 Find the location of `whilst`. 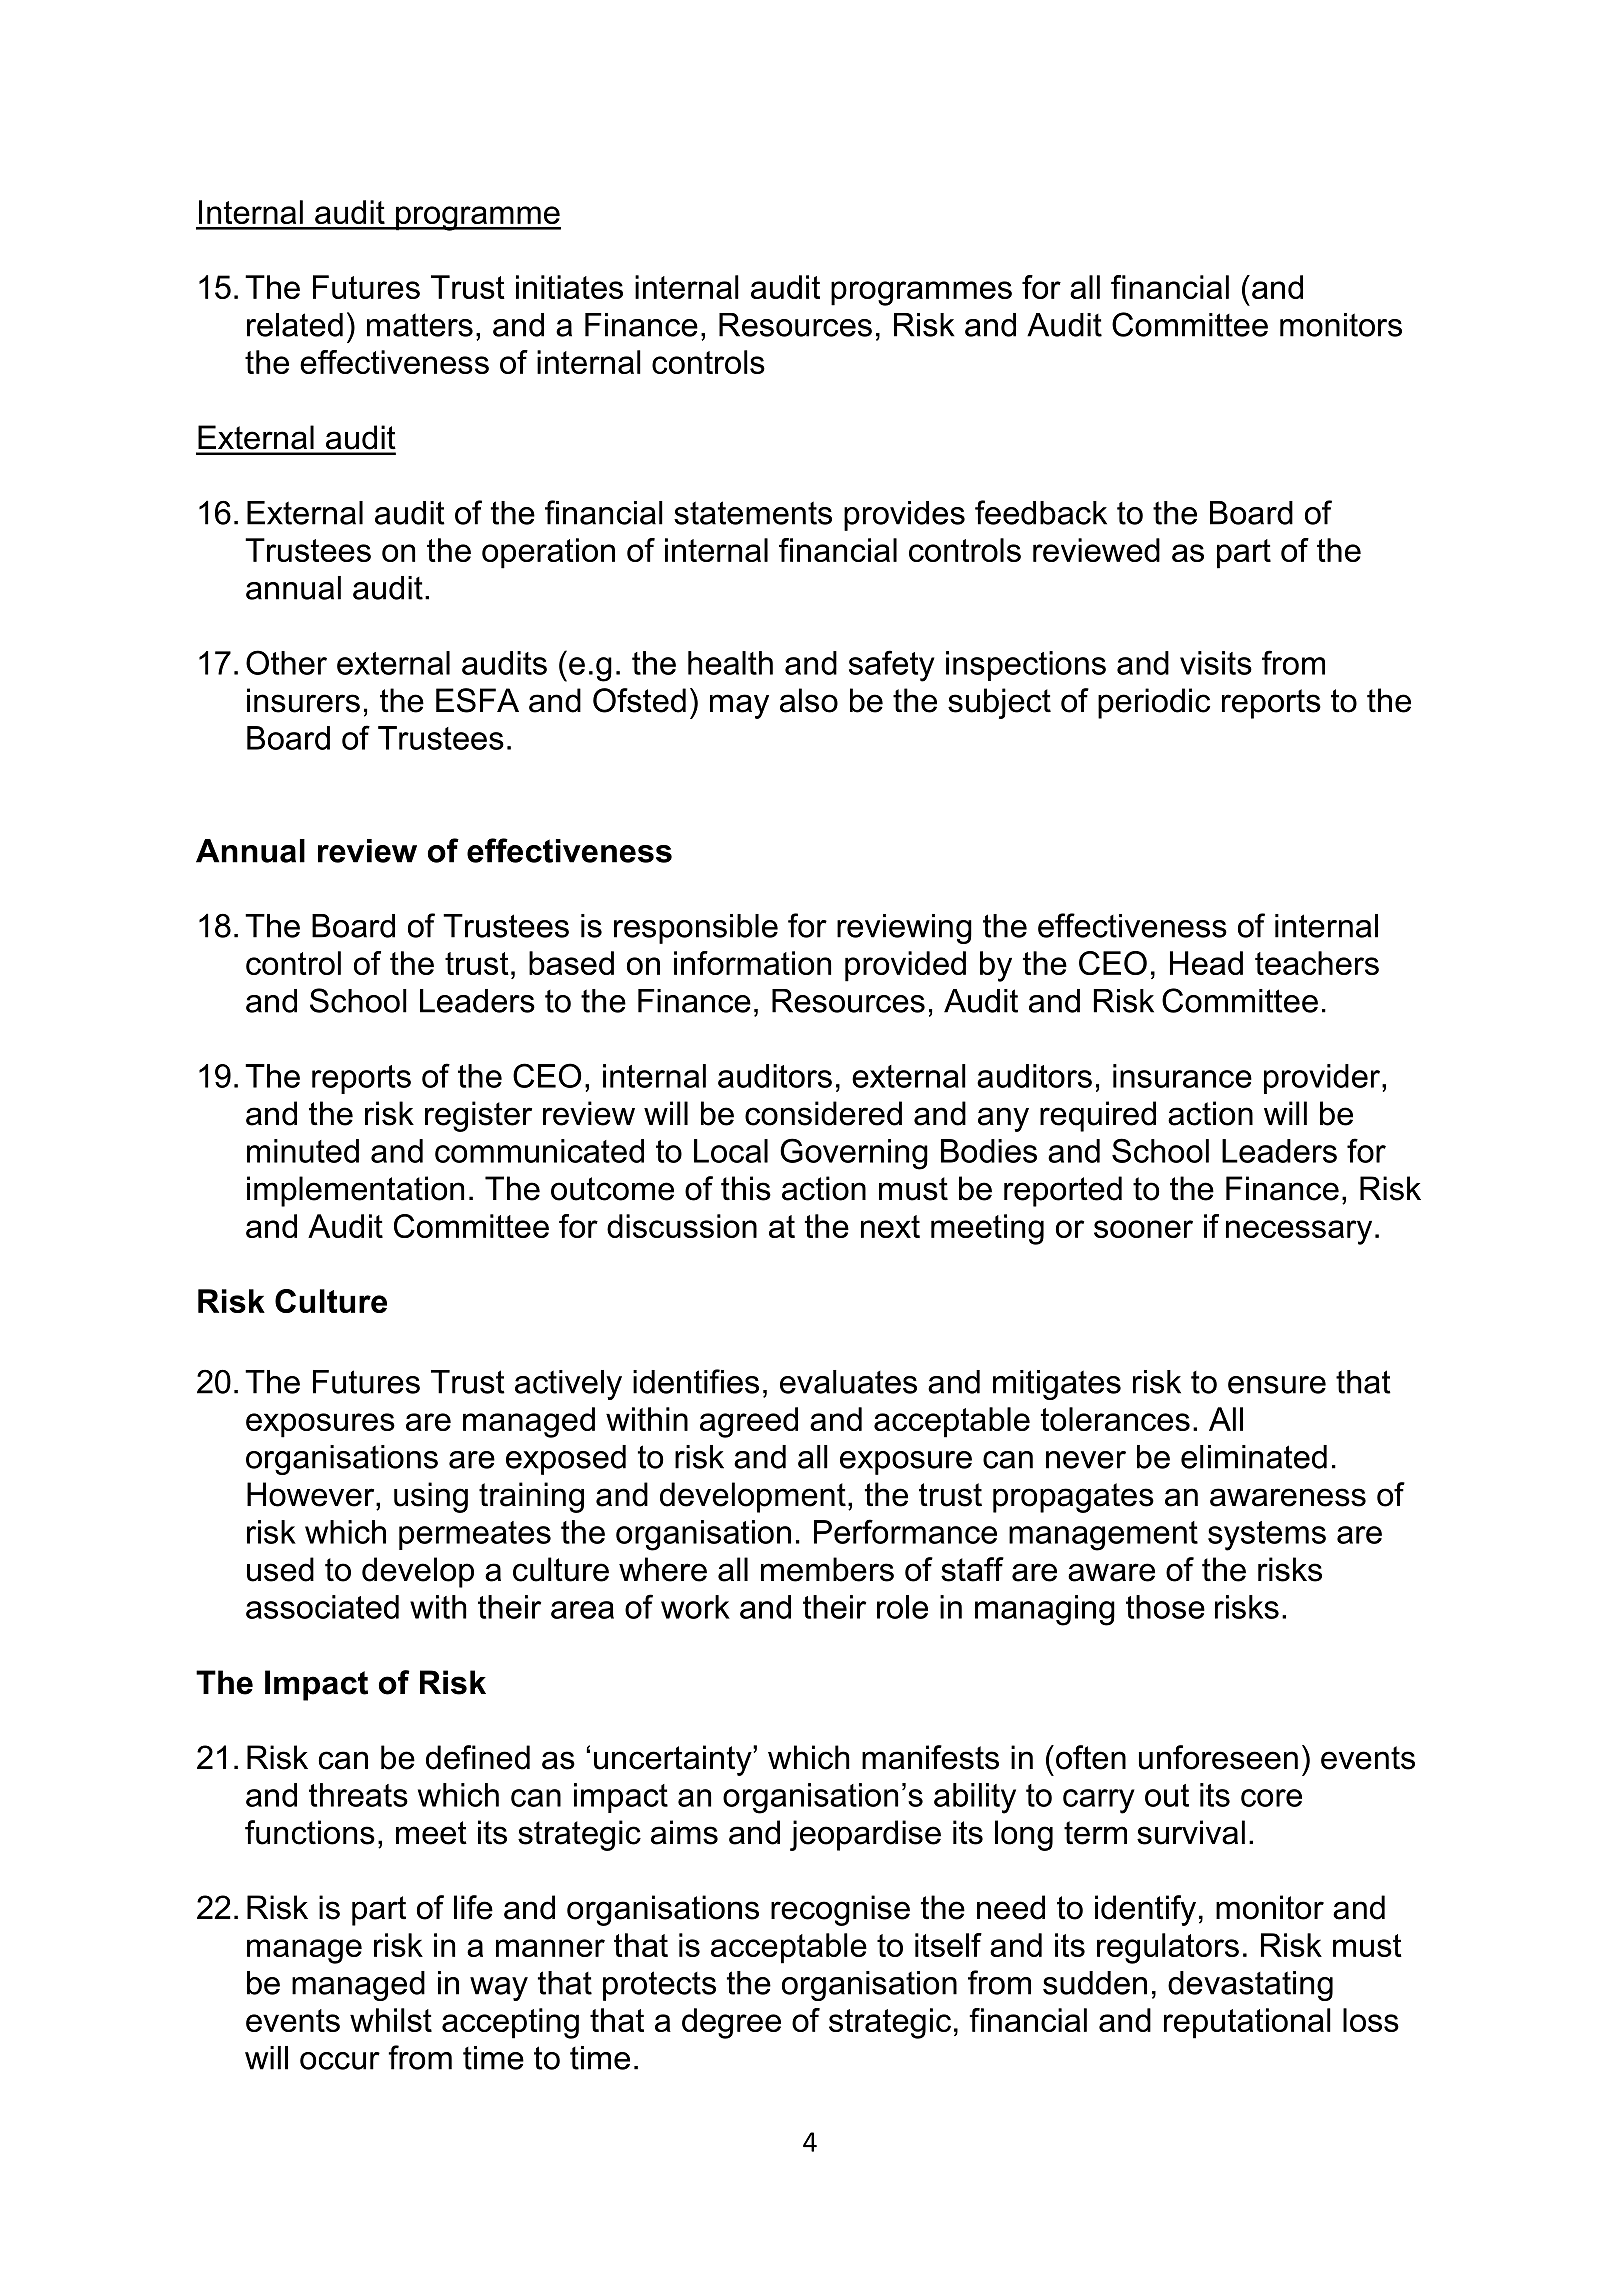

whilst is located at coordinates (391, 2020).
